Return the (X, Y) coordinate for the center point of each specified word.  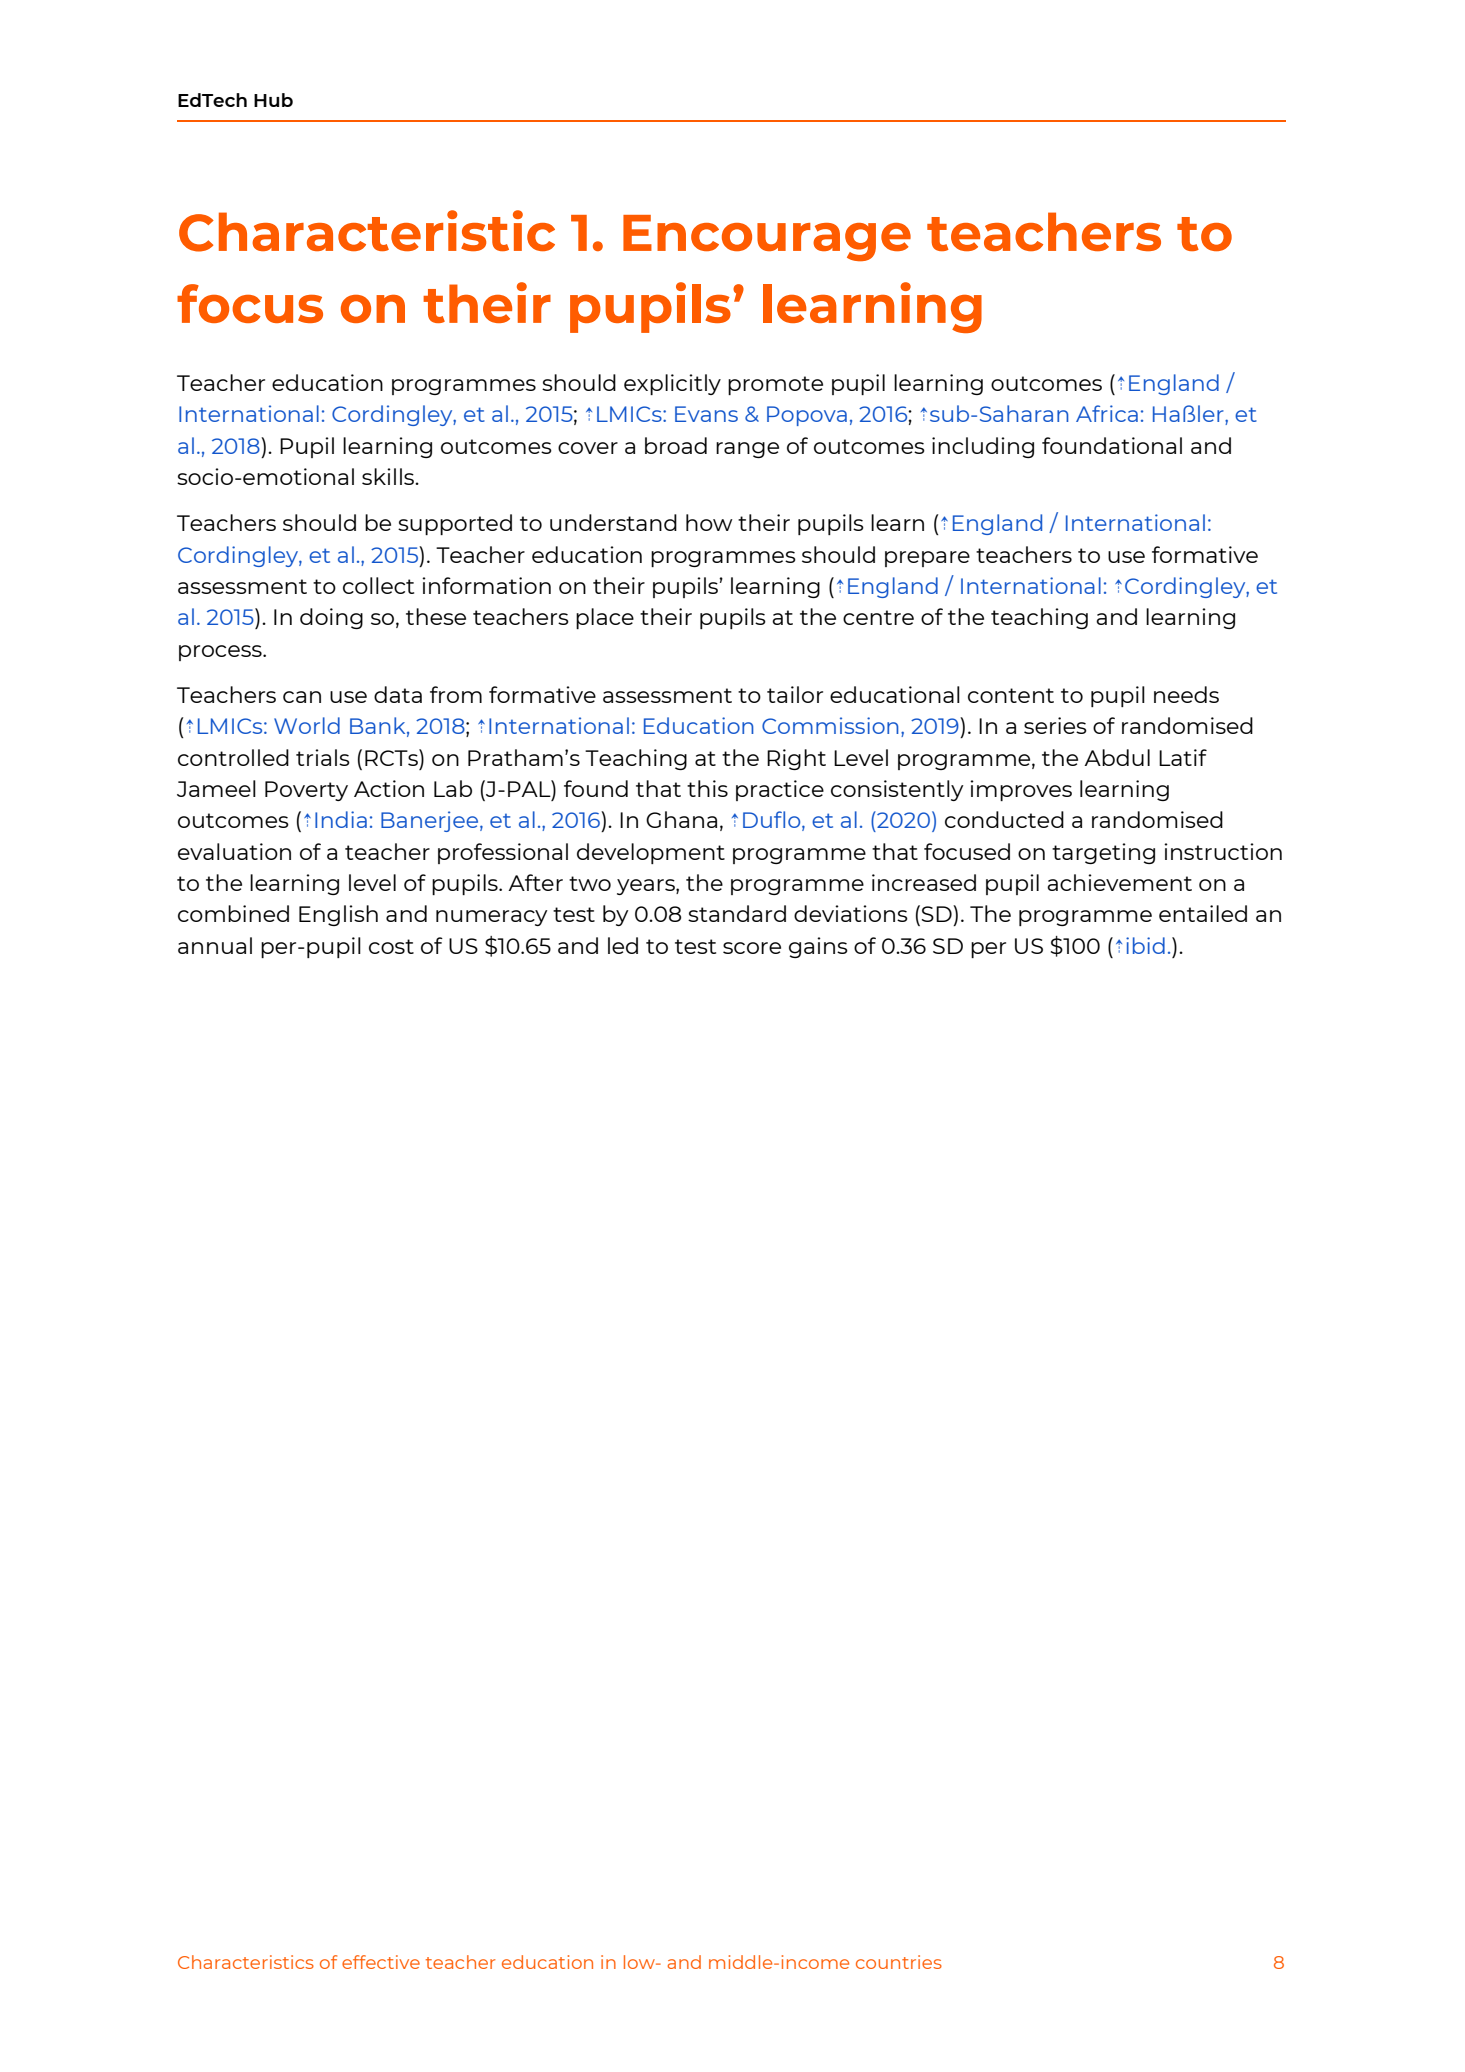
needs (1186, 694)
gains (818, 947)
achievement (1119, 882)
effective (381, 1962)
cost (391, 946)
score (752, 948)
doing (331, 618)
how (709, 522)
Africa (1107, 413)
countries (899, 1962)
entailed (1203, 913)
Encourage (767, 238)
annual (215, 945)
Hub (273, 100)
